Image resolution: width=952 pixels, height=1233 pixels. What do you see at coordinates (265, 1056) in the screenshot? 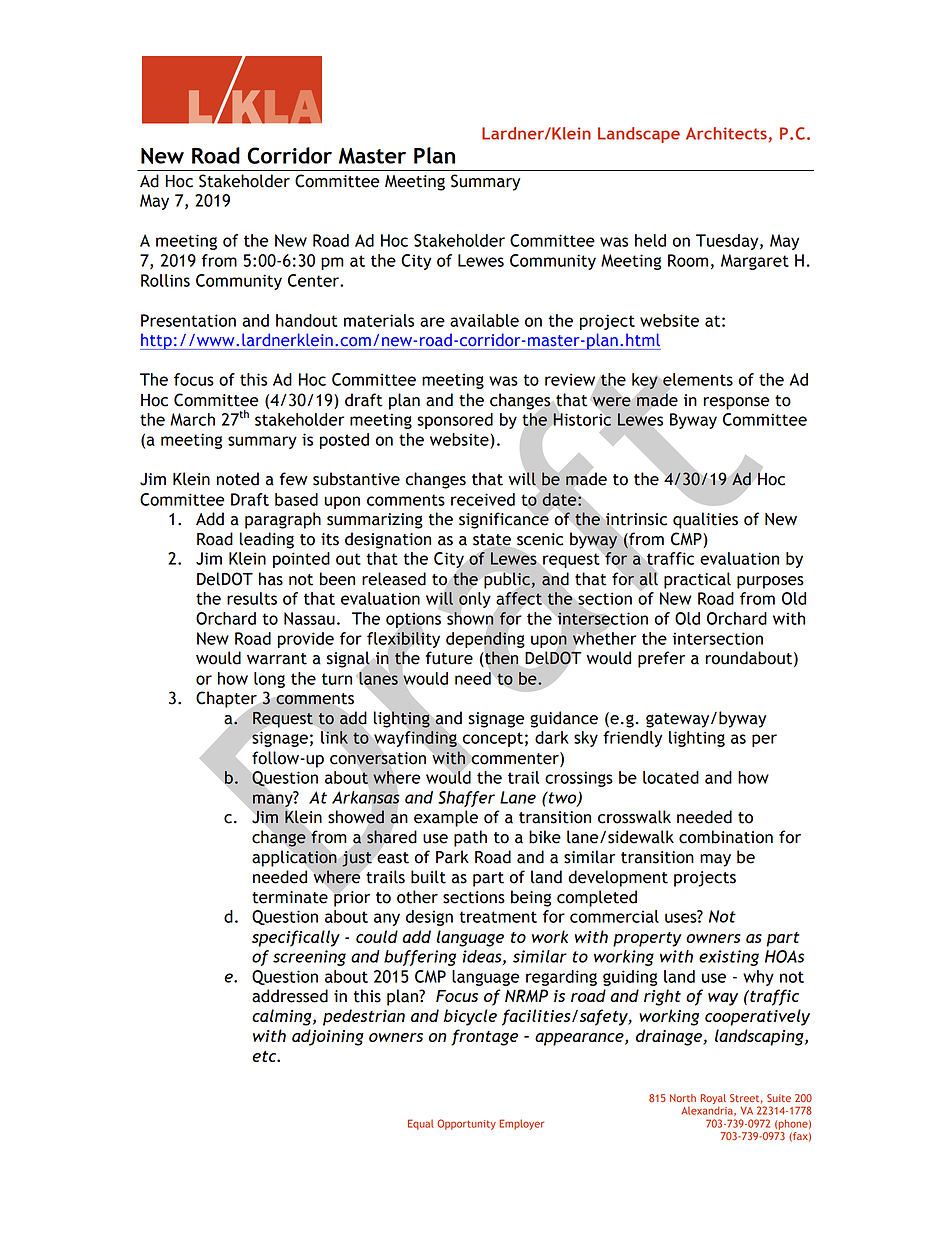
I see `etc` at bounding box center [265, 1056].
